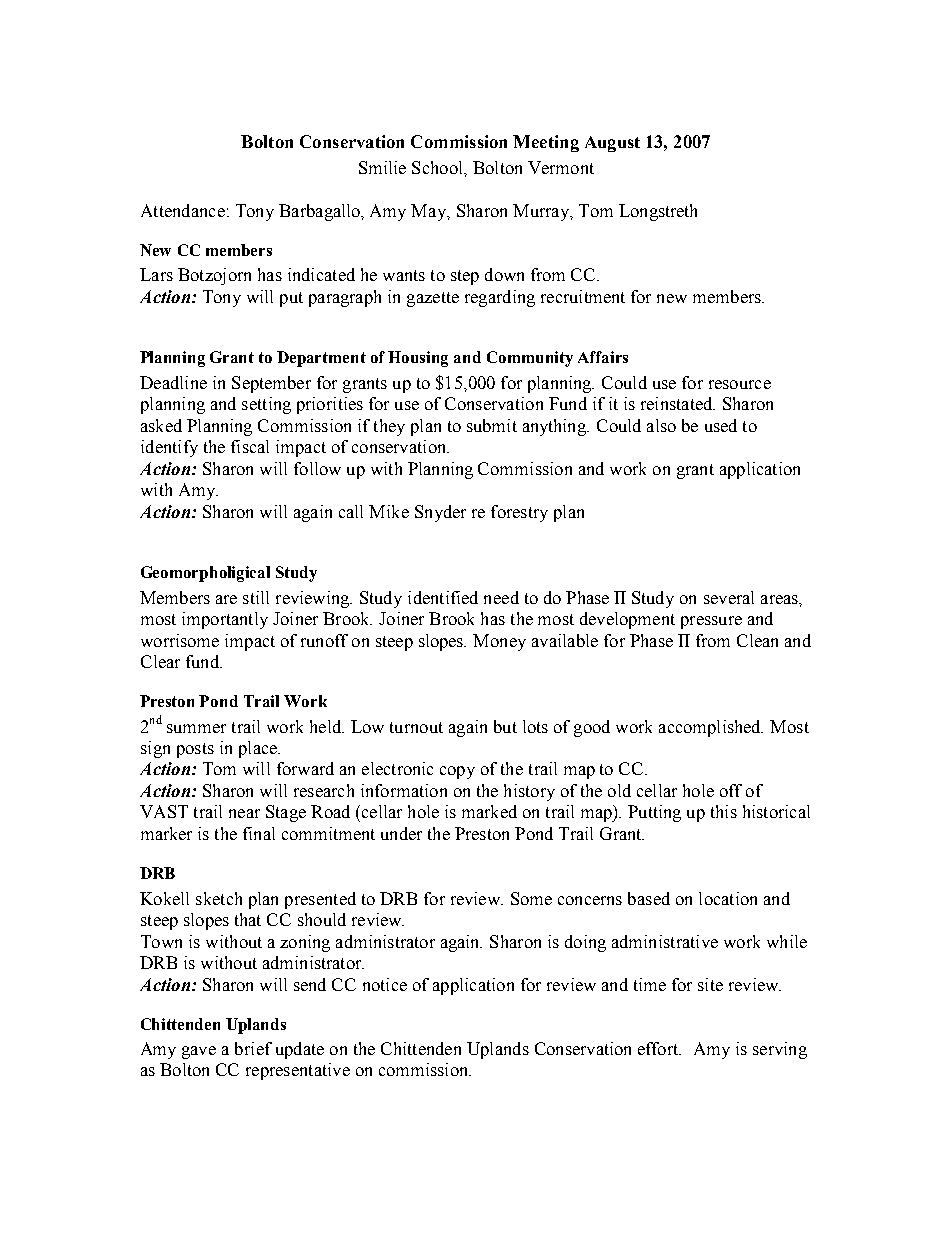 Image resolution: width=952 pixels, height=1233 pixels. Describe the element at coordinates (711, 728) in the page. I see `accomplished` at that location.
